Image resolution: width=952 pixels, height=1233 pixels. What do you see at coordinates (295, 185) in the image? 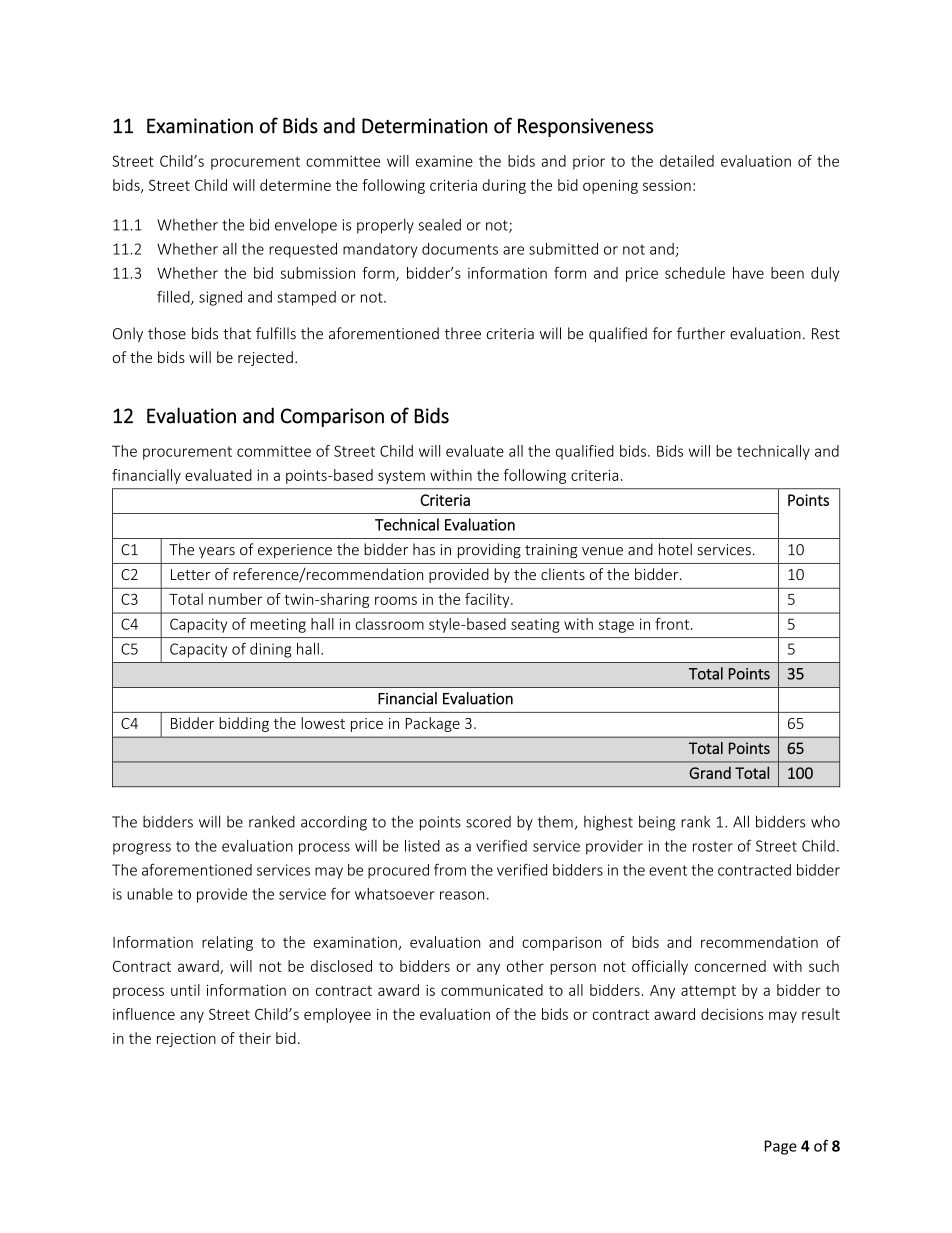
I see `determine` at bounding box center [295, 185].
